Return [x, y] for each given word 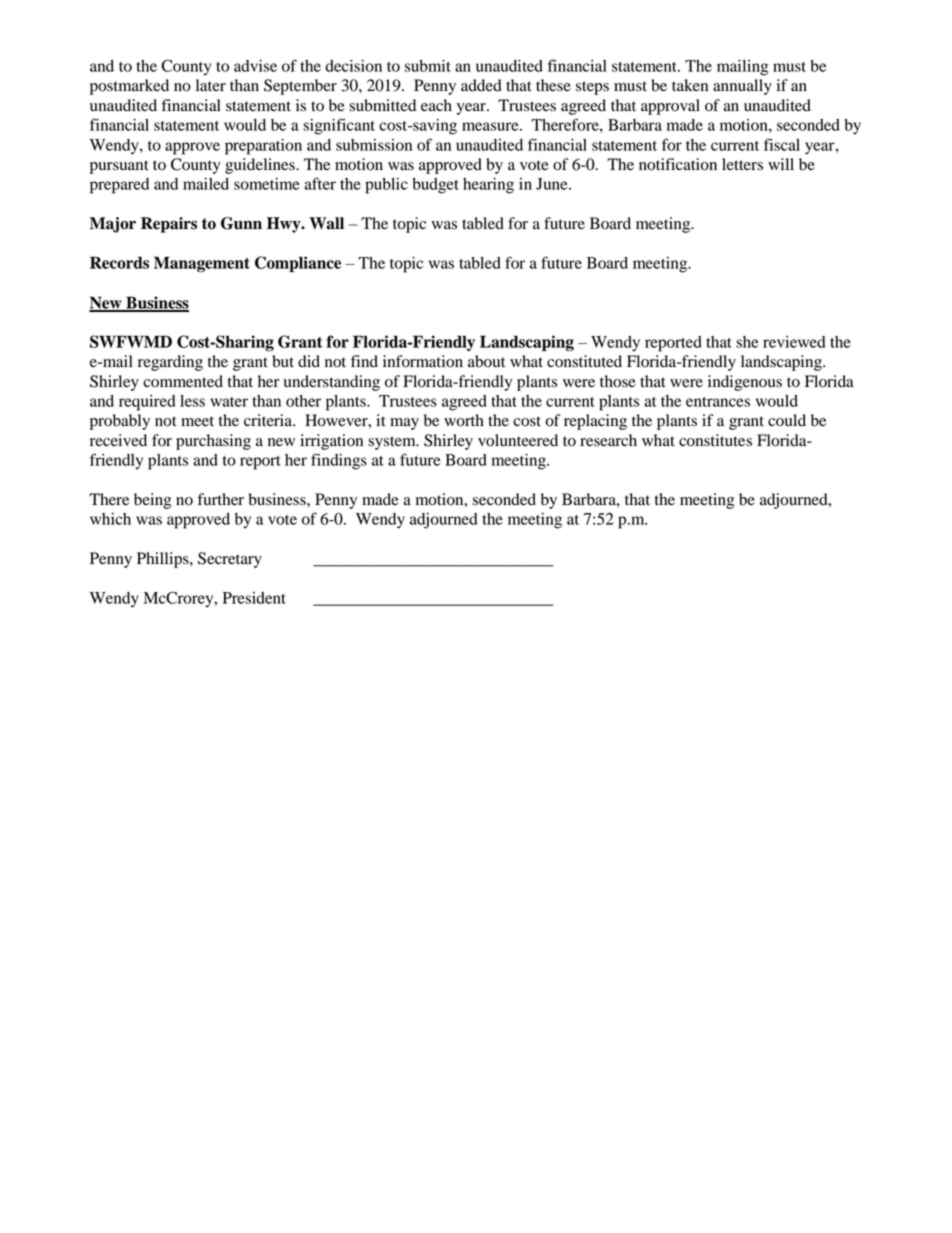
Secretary [230, 560]
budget [435, 186]
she [747, 342]
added [481, 85]
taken [690, 85]
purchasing [213, 442]
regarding [170, 363]
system [393, 443]
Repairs [169, 225]
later [211, 85]
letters [742, 164]
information [423, 361]
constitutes [715, 440]
